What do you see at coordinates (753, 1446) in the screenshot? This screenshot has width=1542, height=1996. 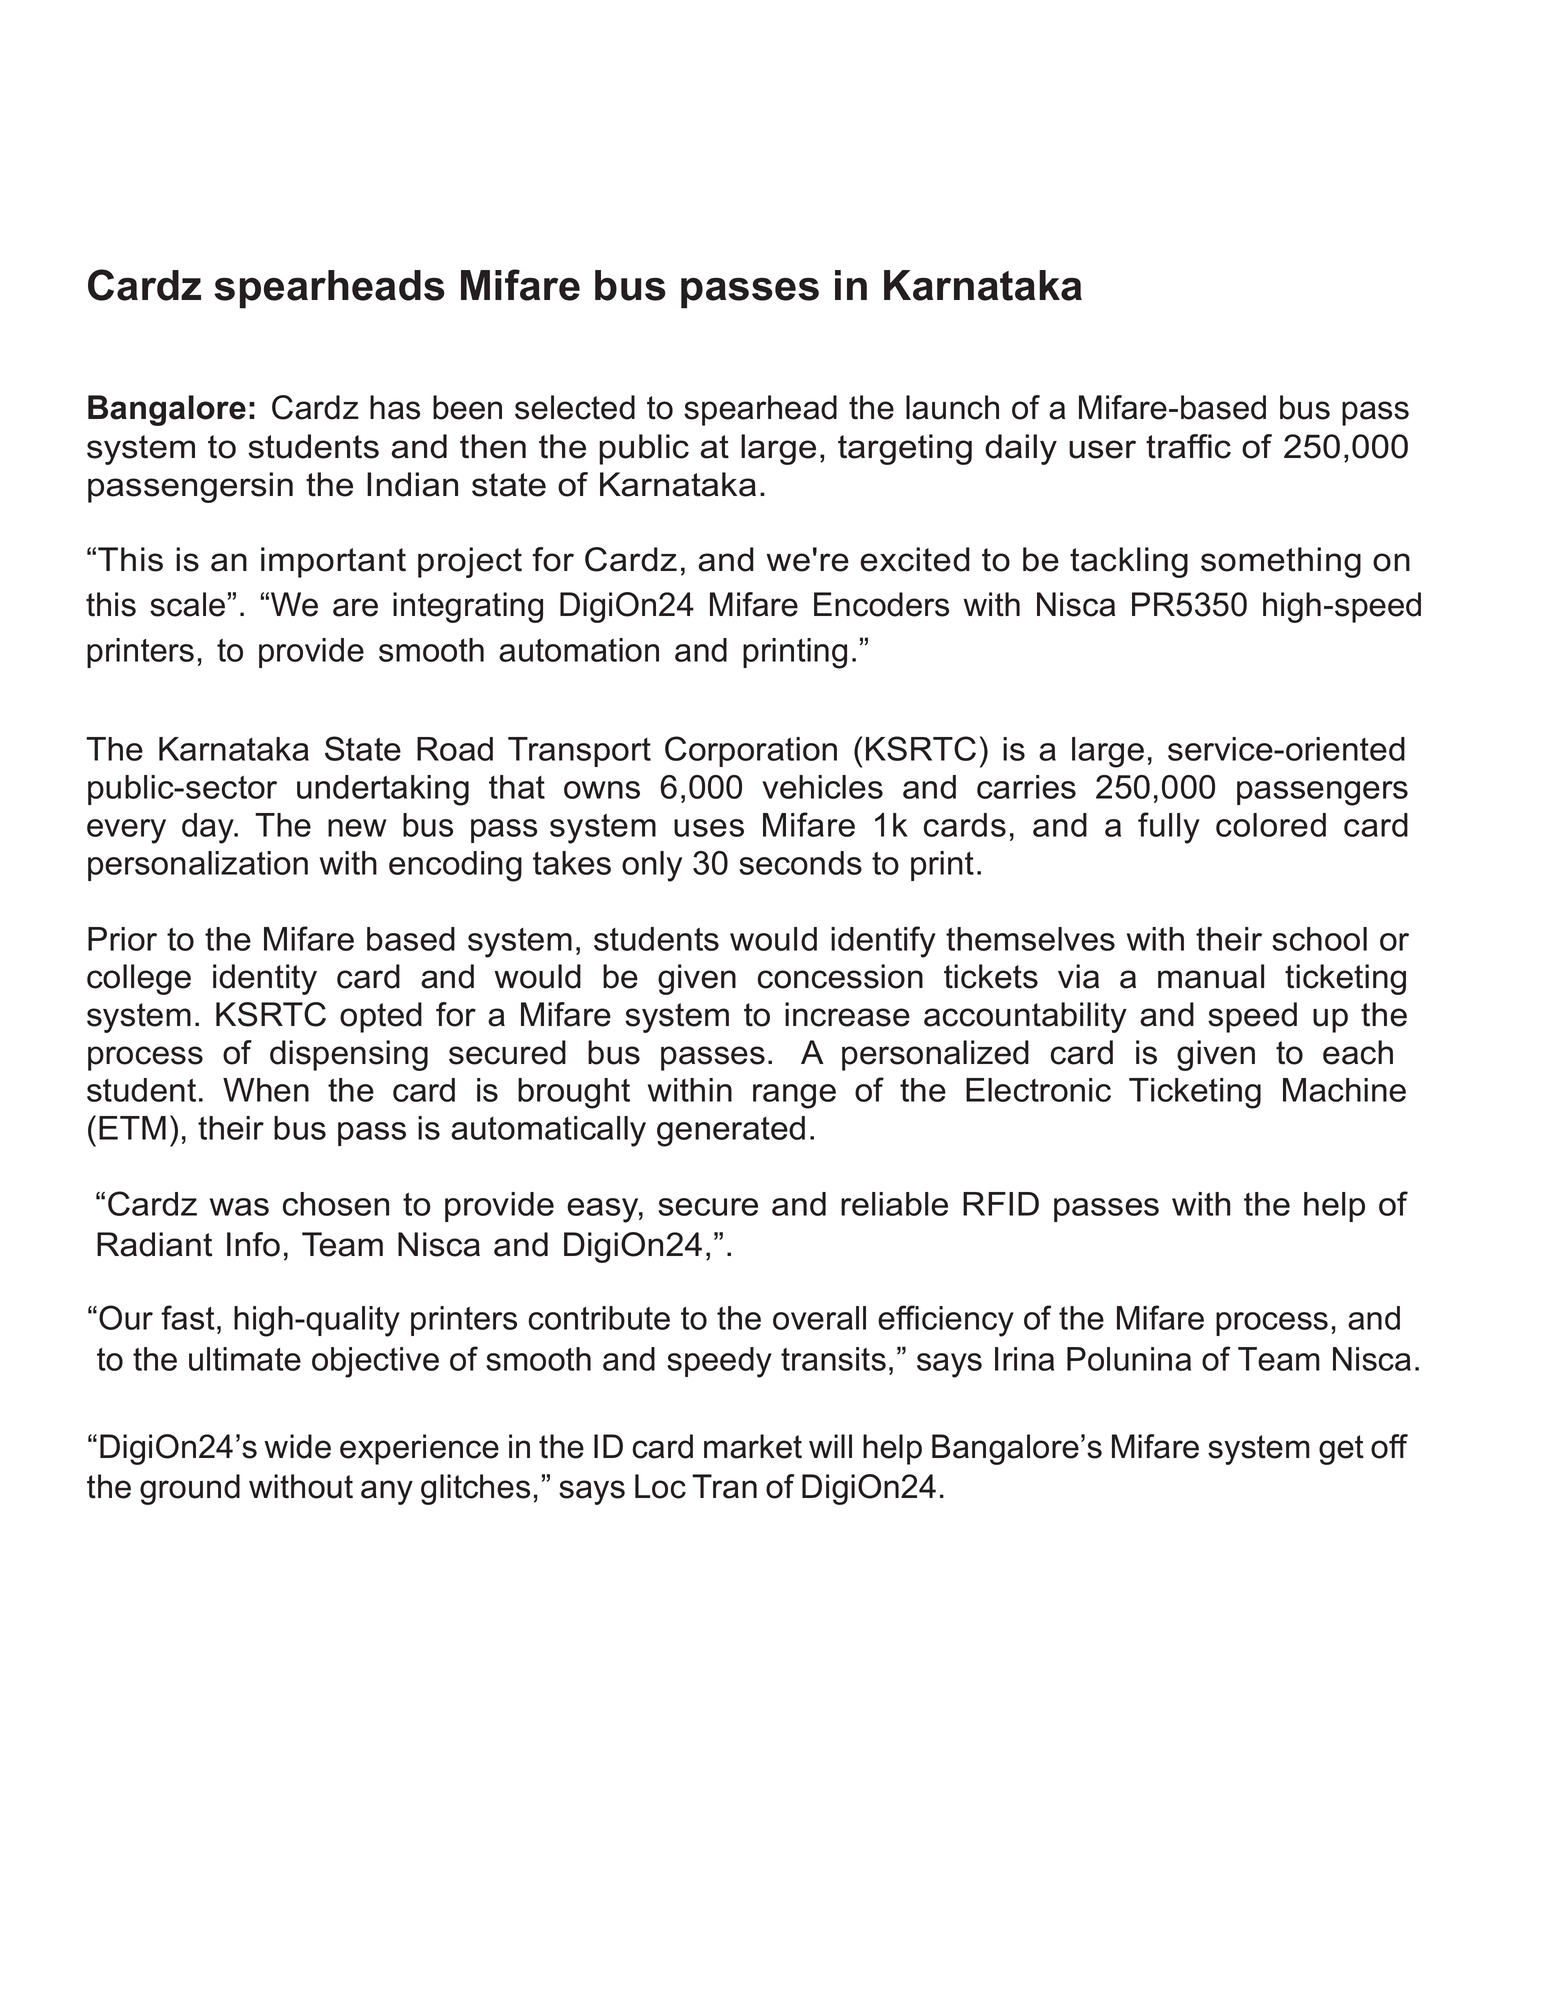 I see `market` at bounding box center [753, 1446].
